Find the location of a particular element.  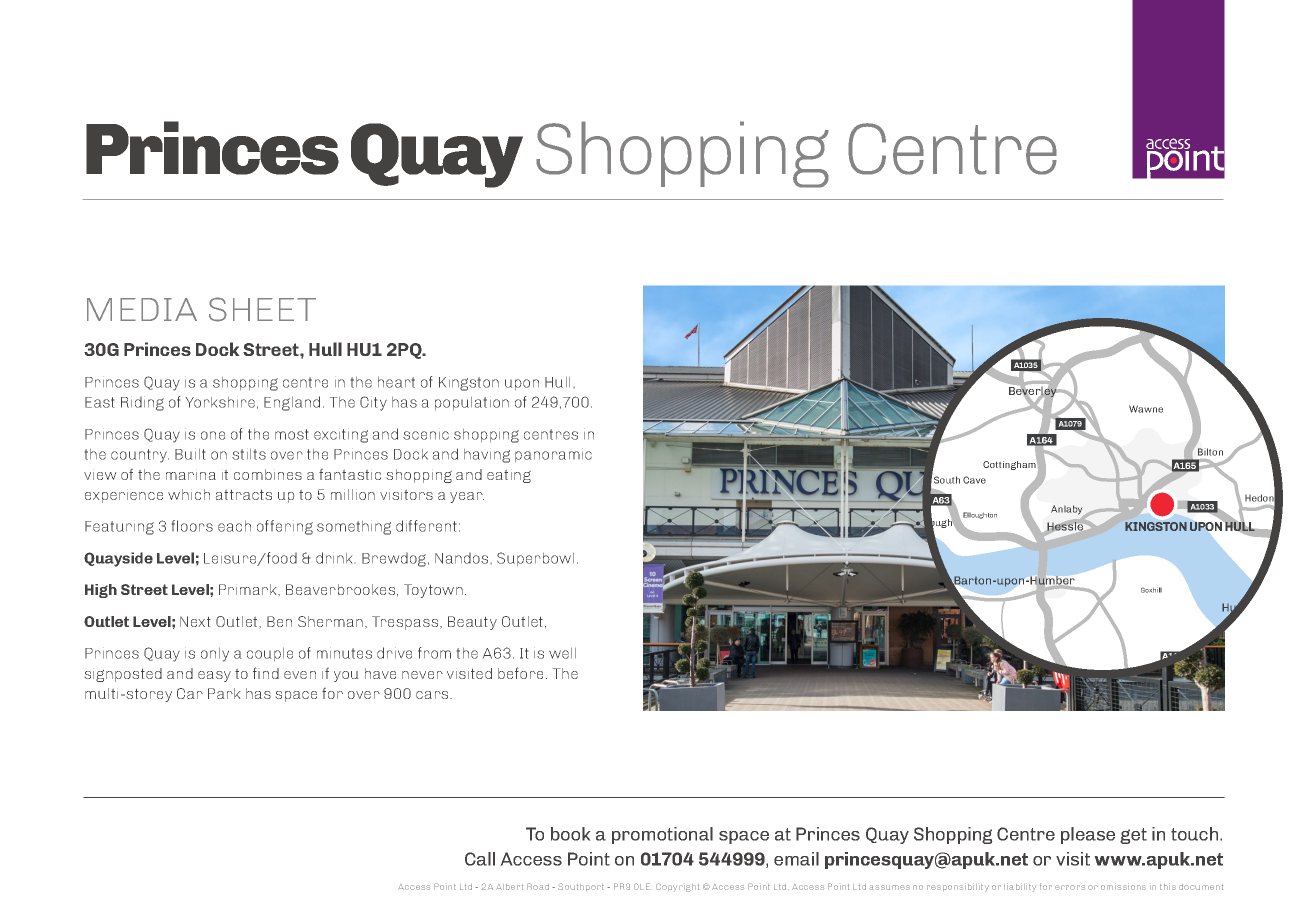

before is located at coordinates (520, 673).
